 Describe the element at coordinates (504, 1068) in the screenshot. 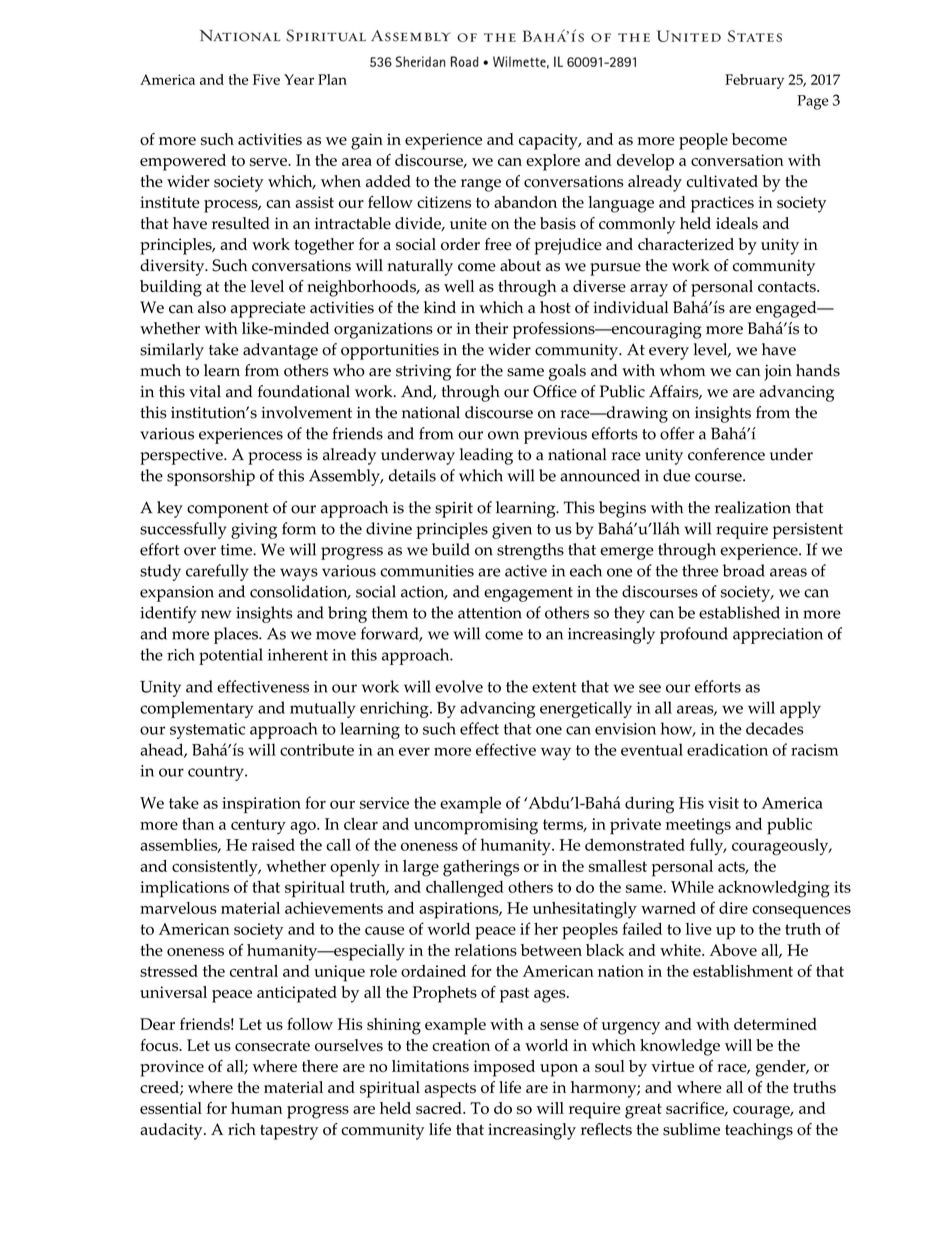

I see `imposed` at that location.
